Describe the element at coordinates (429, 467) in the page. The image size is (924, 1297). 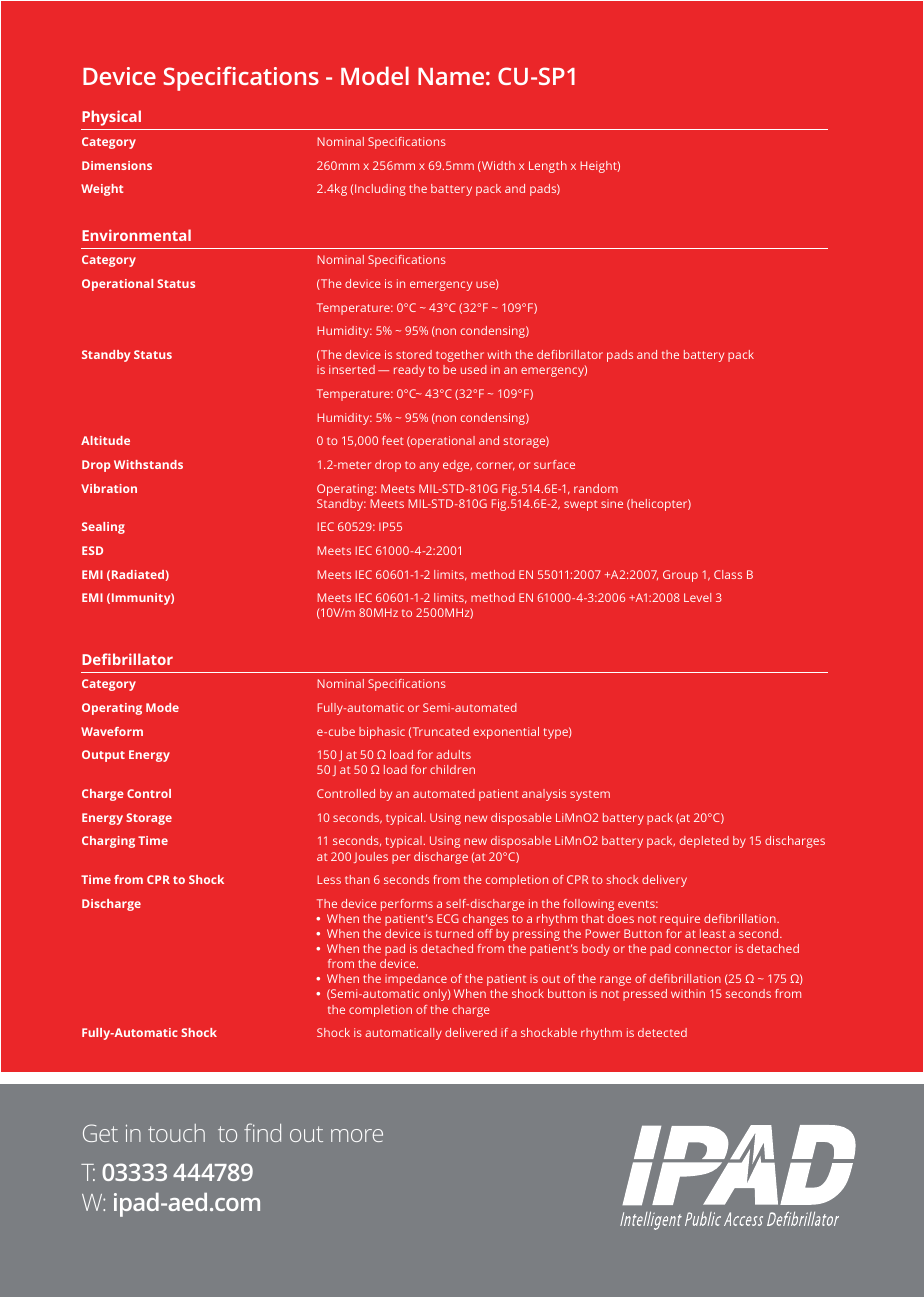
I see `any` at that location.
